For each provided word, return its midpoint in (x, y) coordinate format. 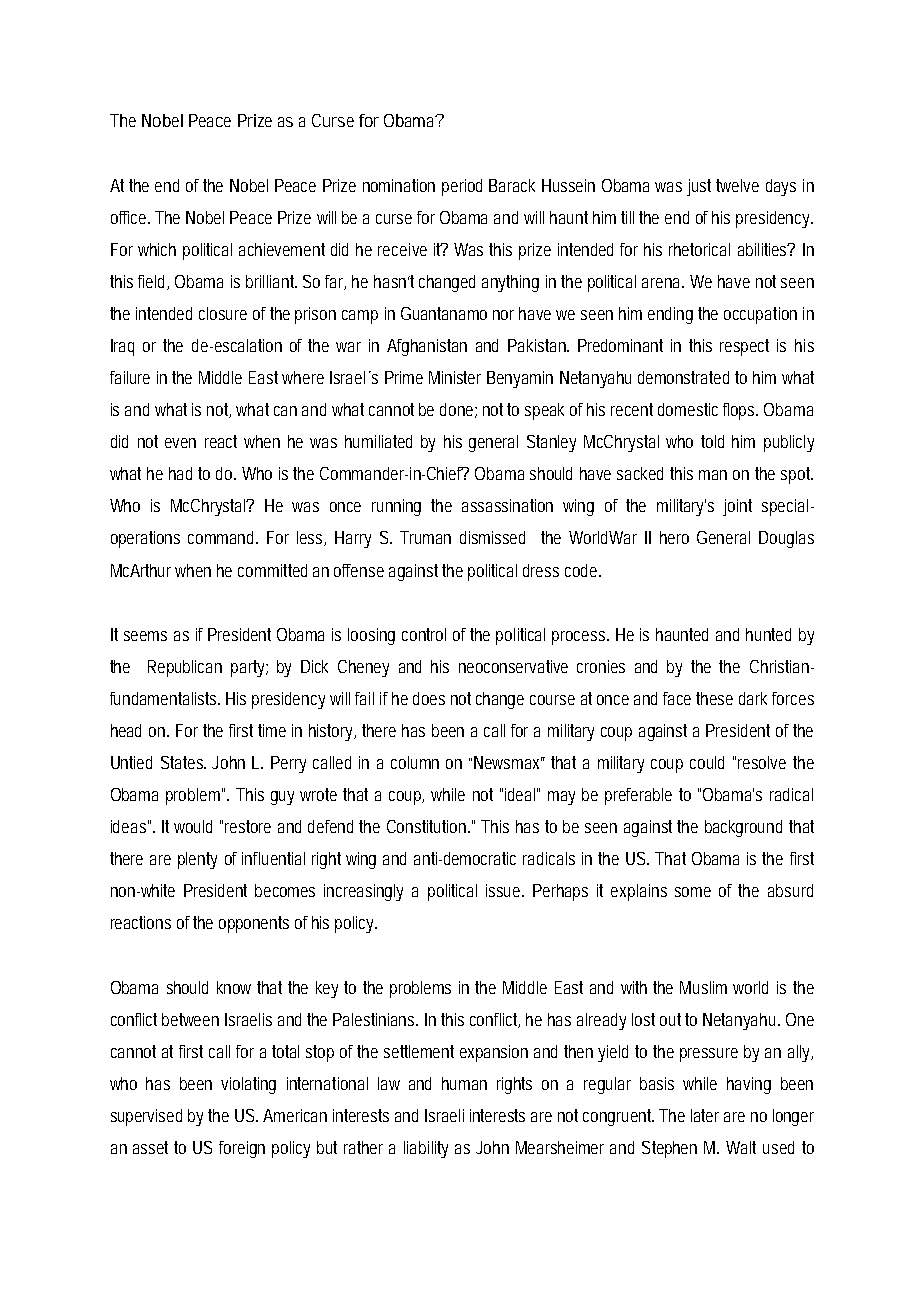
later (705, 1115)
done (458, 410)
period (462, 187)
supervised (146, 1117)
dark (756, 698)
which (157, 249)
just (702, 187)
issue (505, 890)
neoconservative (513, 666)
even (180, 443)
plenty (197, 860)
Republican (185, 668)
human (464, 1083)
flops (740, 411)
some (693, 892)
